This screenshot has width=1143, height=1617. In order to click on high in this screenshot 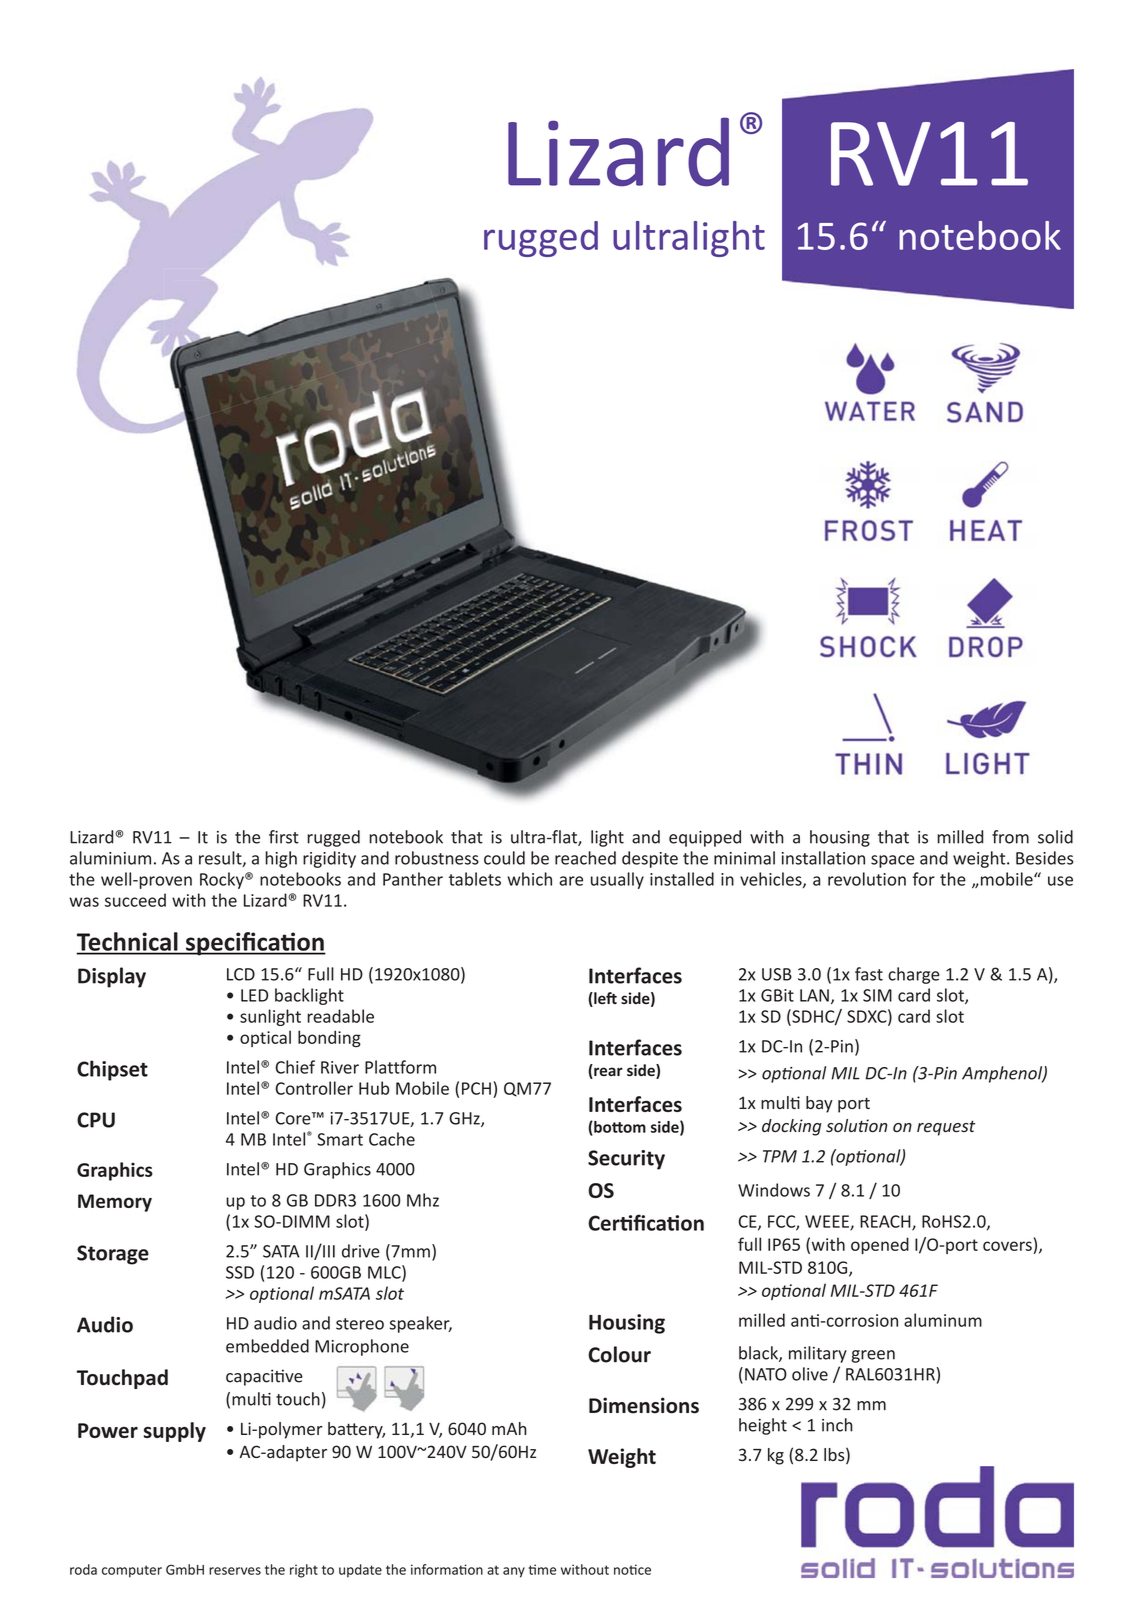, I will do `click(281, 859)`.
